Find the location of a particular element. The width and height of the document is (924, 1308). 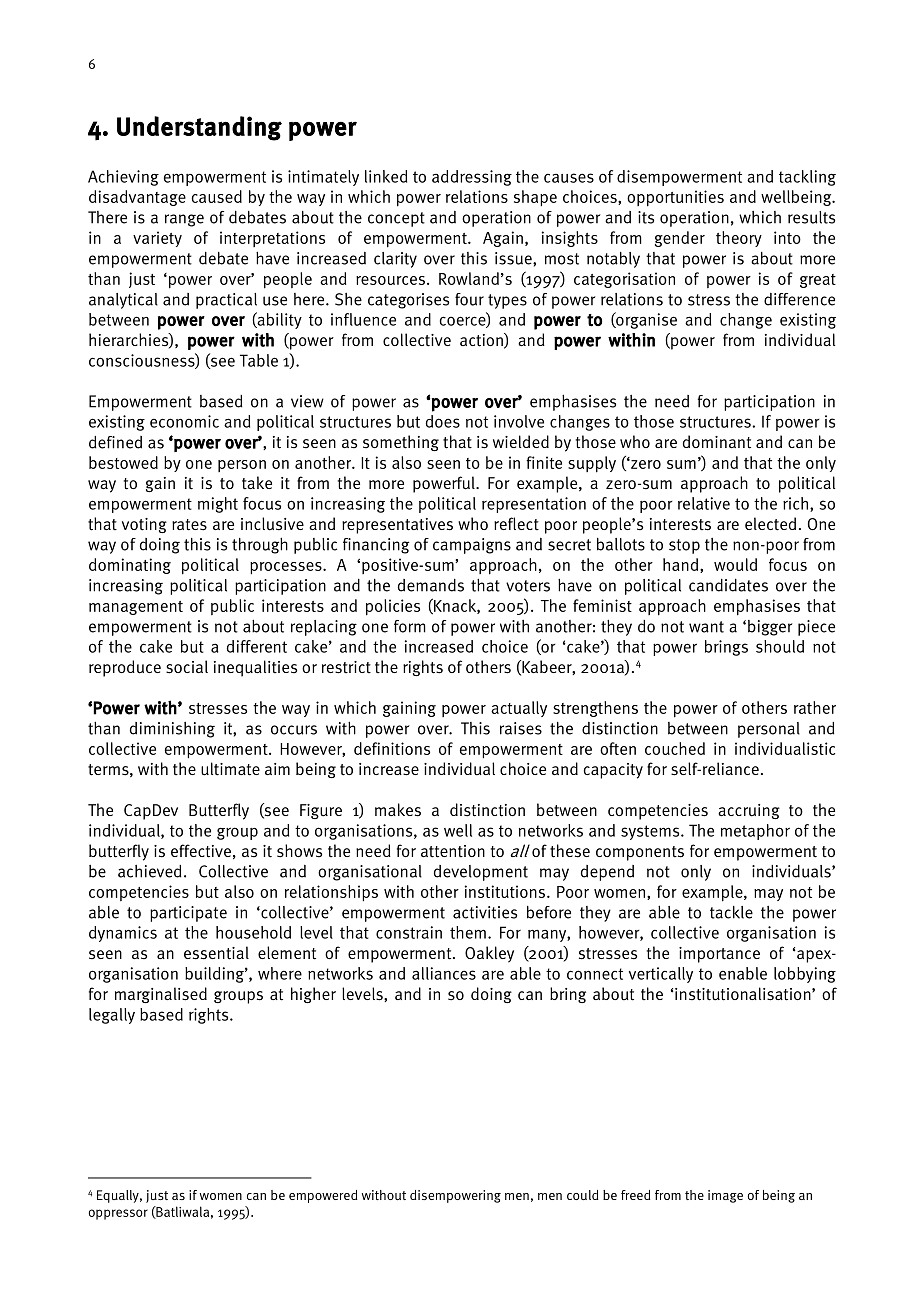

image is located at coordinates (725, 1196).
